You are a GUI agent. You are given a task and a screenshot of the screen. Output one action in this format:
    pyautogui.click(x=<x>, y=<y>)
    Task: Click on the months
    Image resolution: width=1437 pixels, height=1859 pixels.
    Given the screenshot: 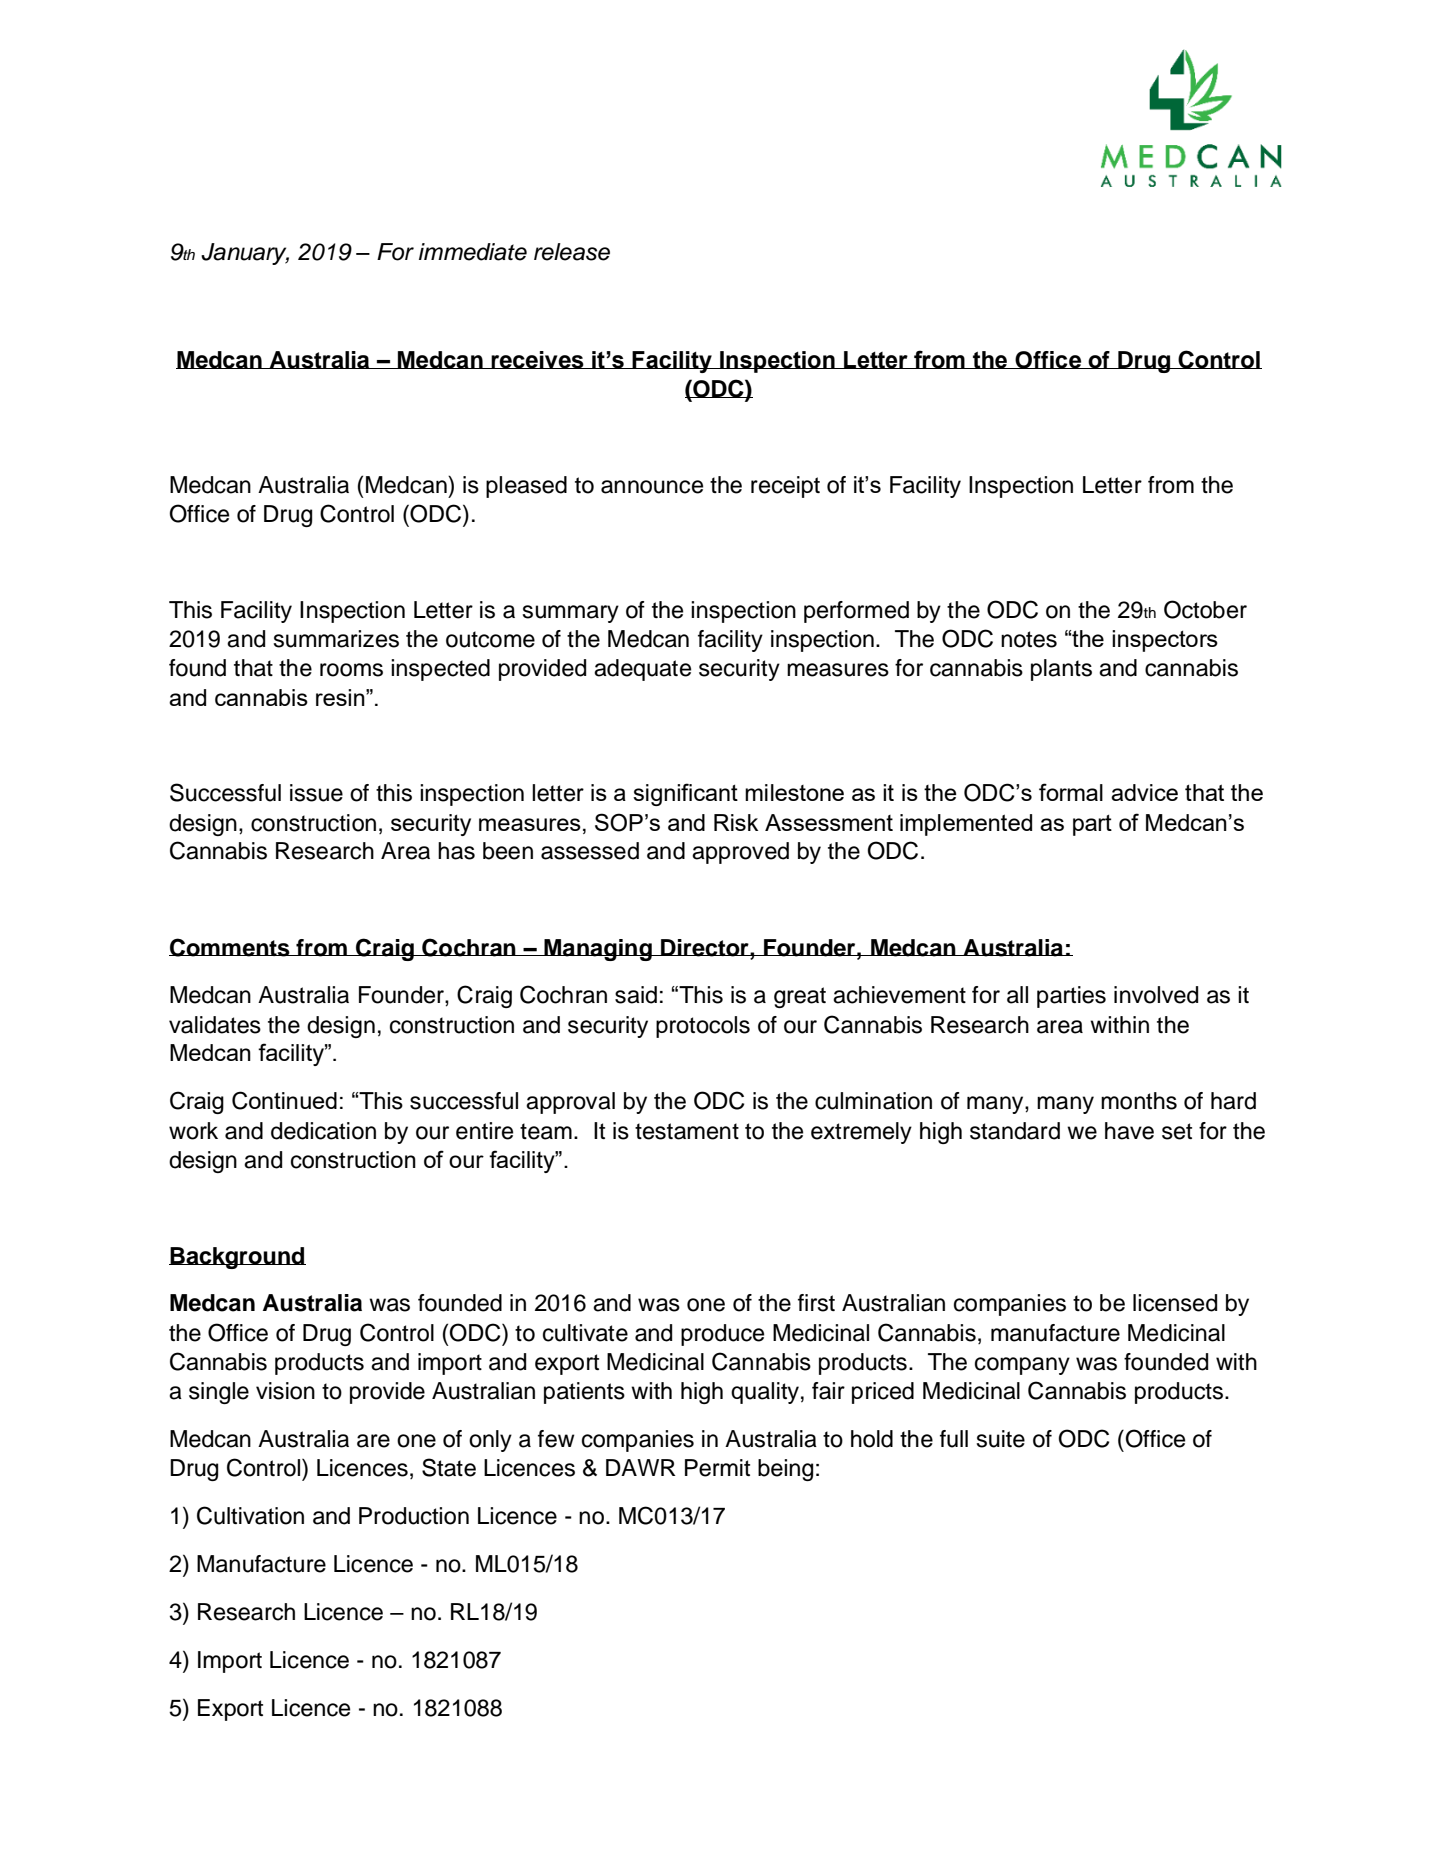 What is the action you would take?
    pyautogui.click(x=1139, y=1101)
